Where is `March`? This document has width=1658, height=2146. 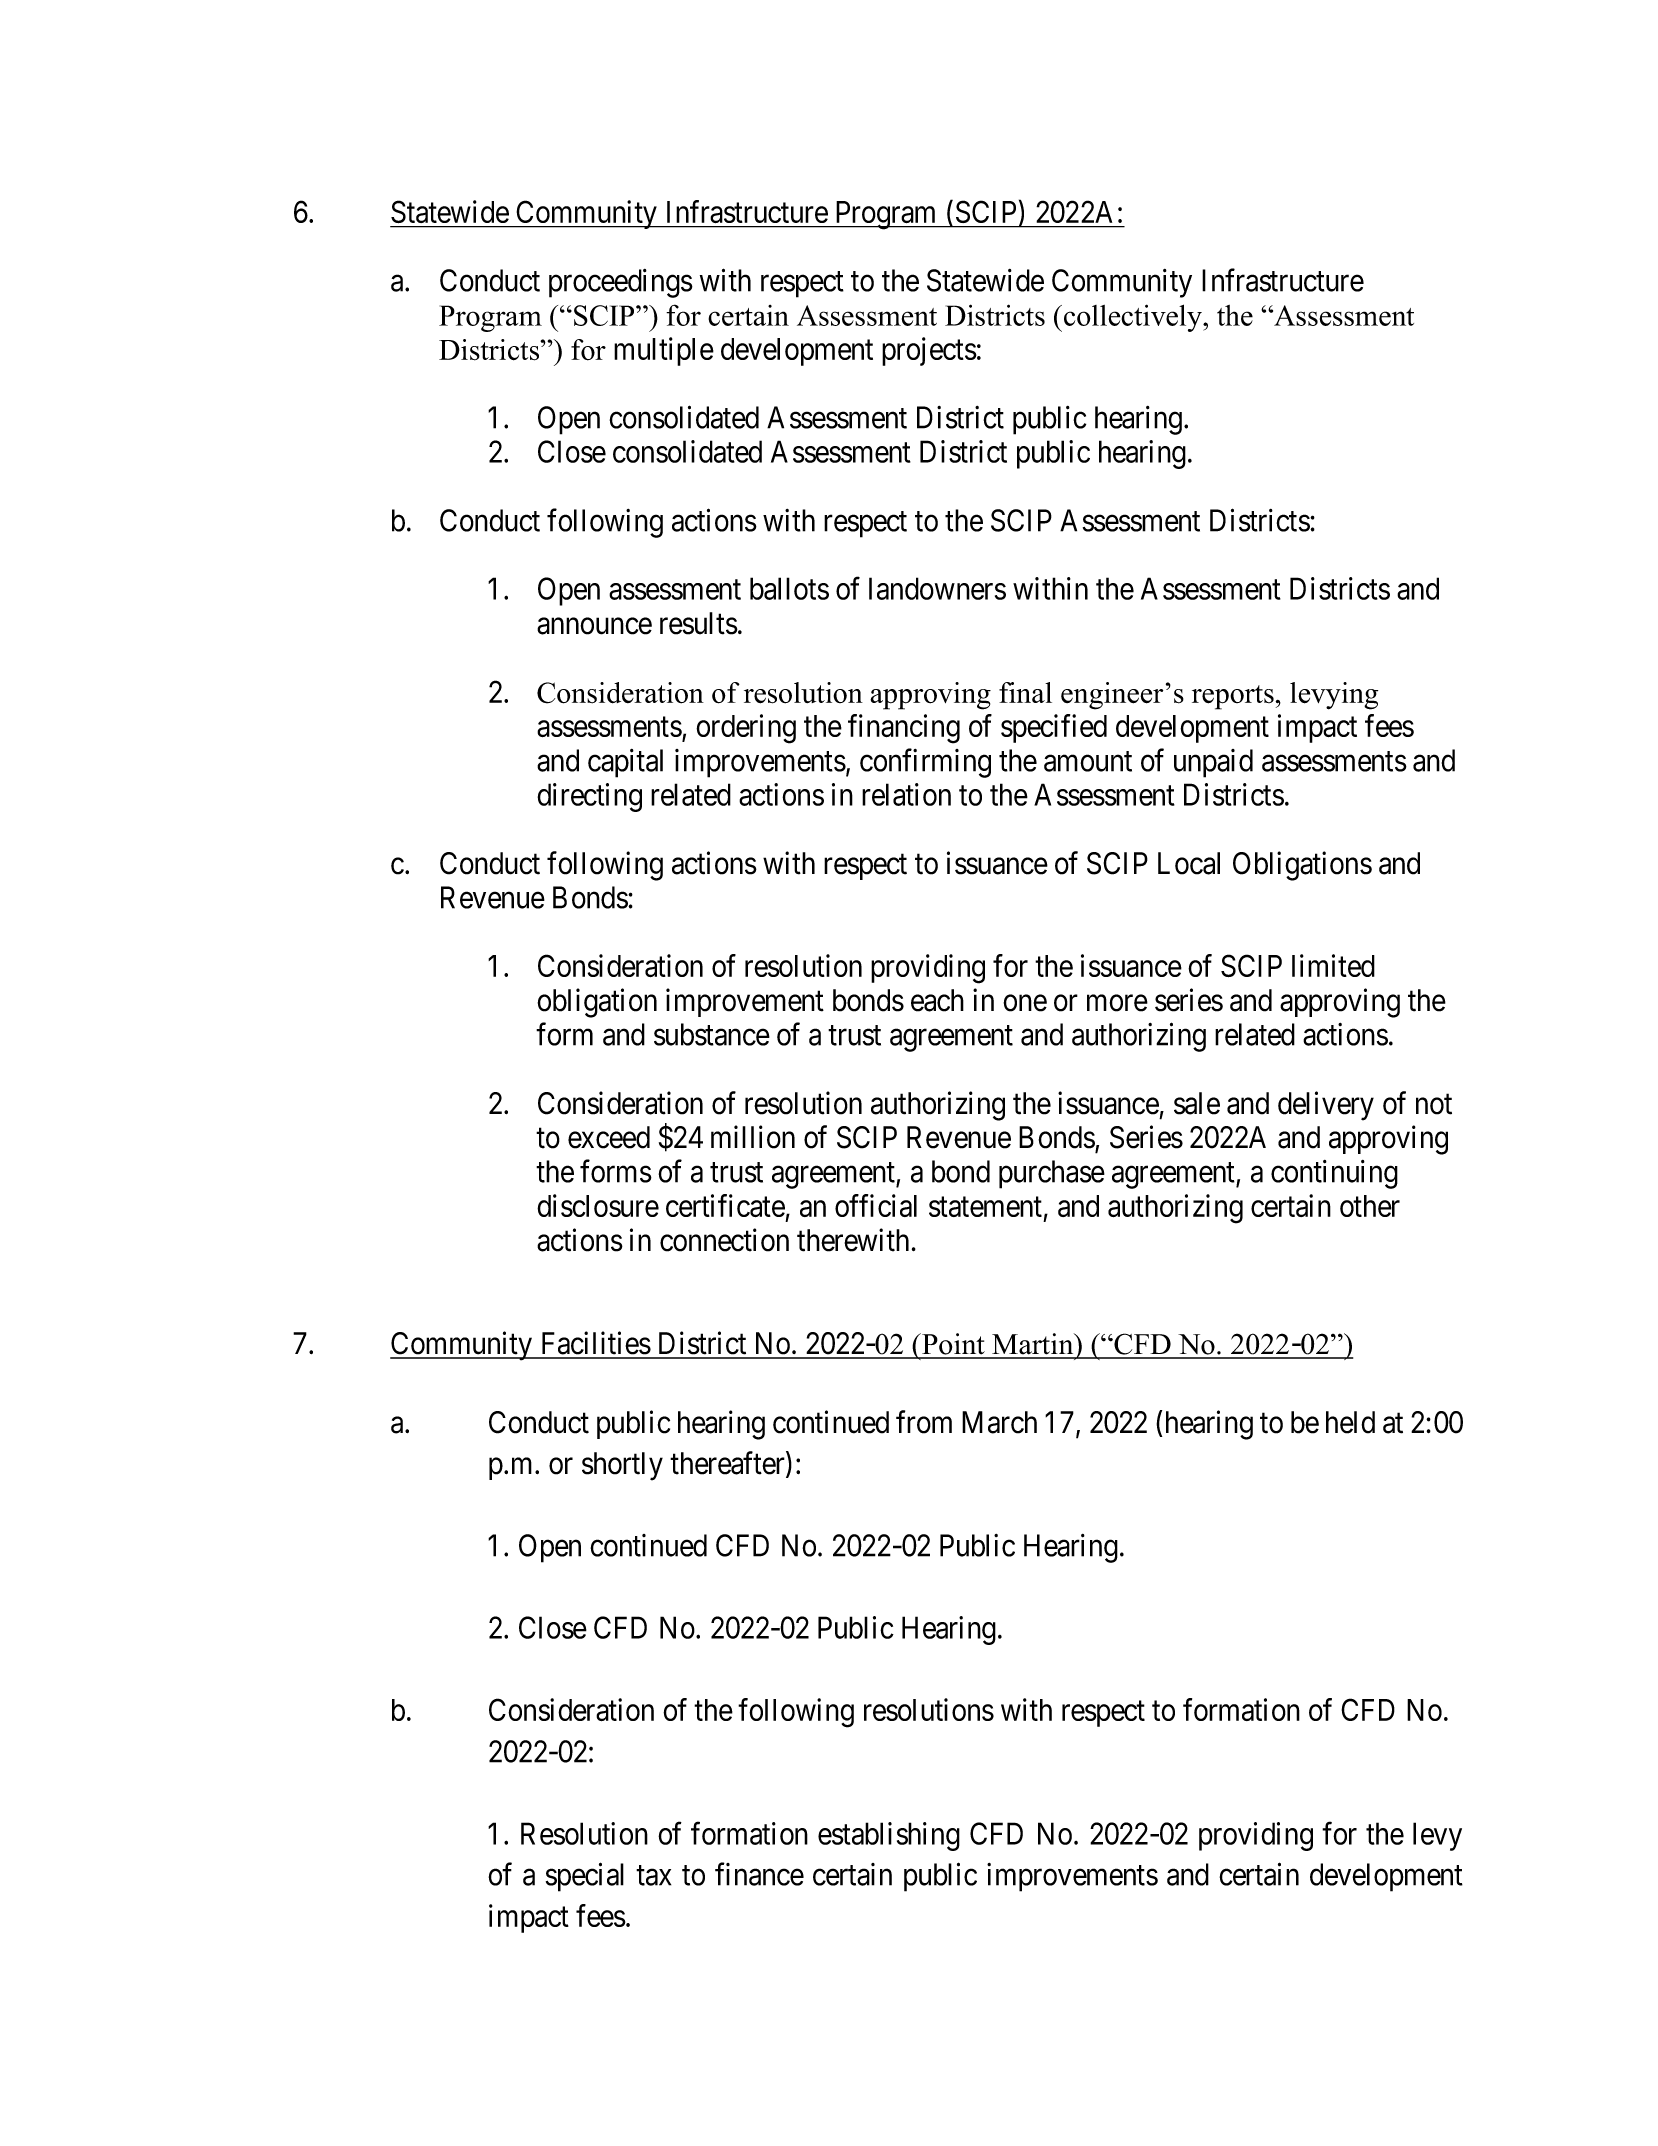 March is located at coordinates (999, 1422).
